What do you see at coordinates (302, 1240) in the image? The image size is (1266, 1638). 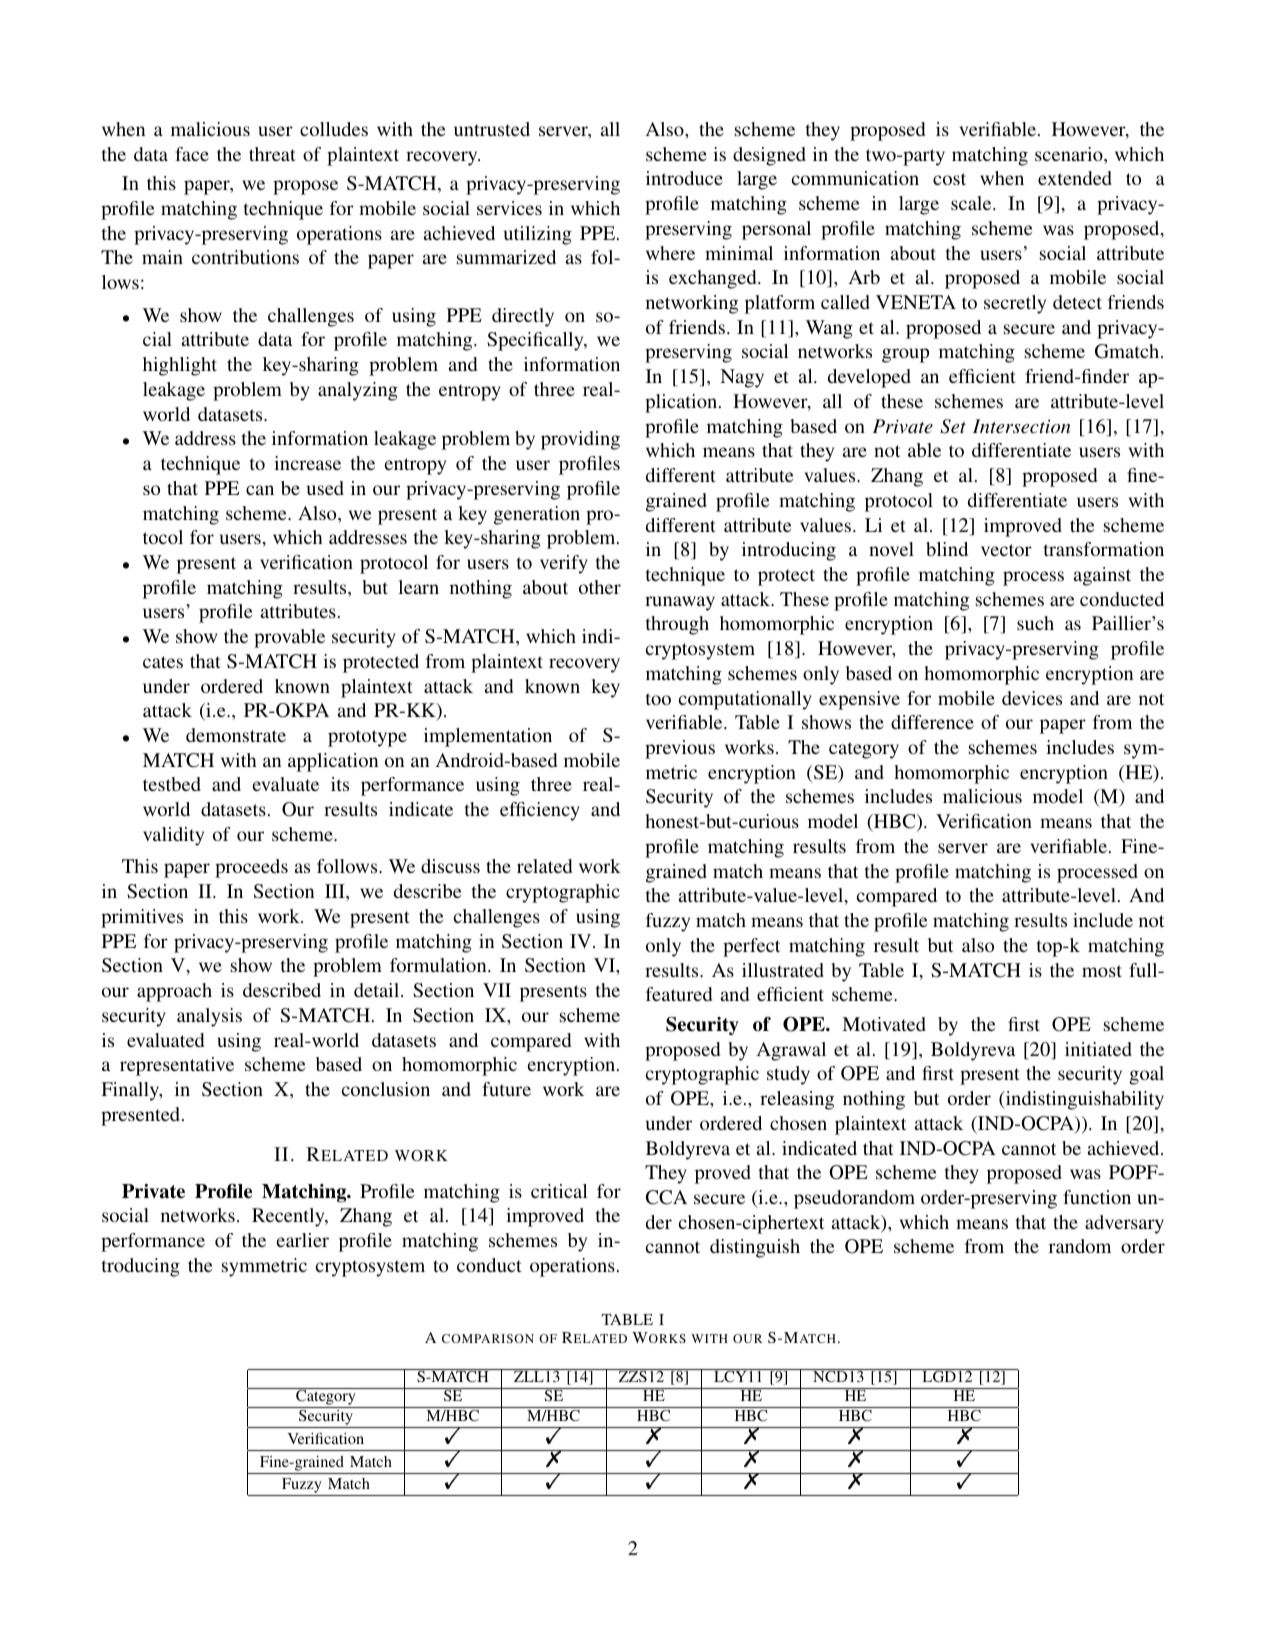 I see `earlier` at bounding box center [302, 1240].
